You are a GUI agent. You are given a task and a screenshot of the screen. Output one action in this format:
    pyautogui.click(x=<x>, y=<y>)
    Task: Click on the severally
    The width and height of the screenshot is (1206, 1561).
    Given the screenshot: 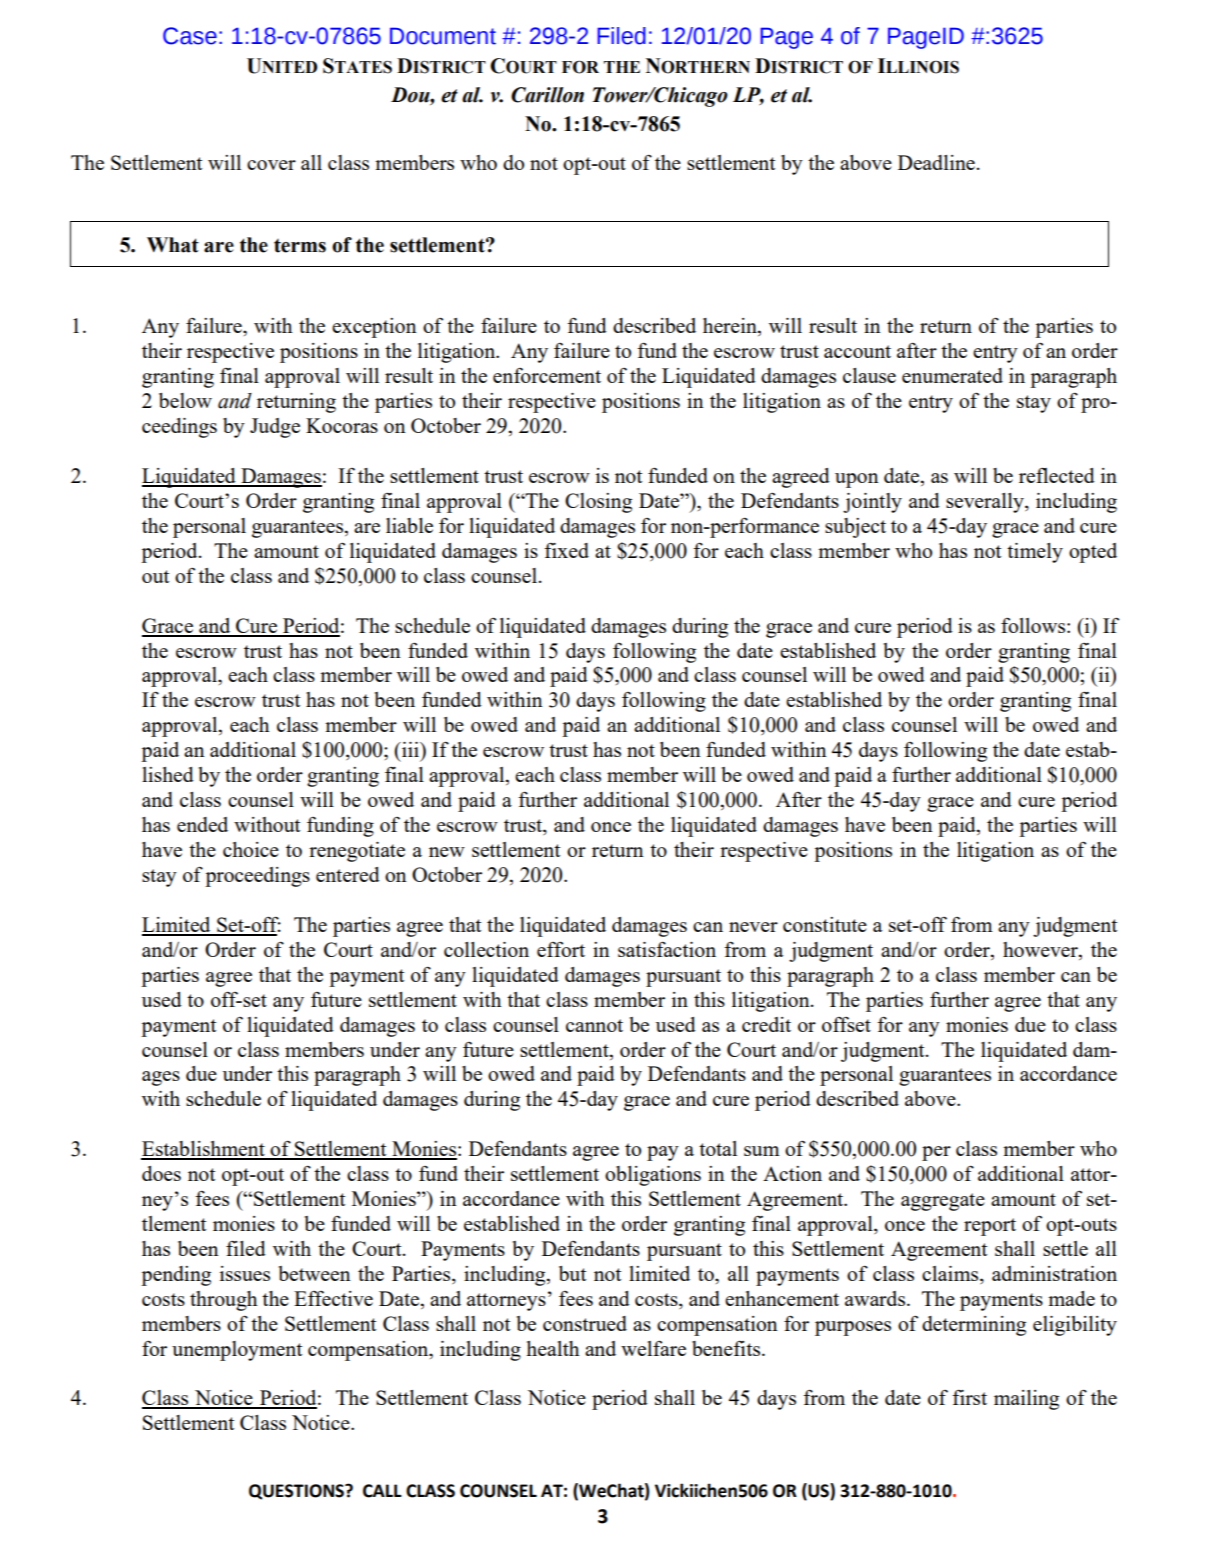 What is the action you would take?
    pyautogui.click(x=986, y=503)
